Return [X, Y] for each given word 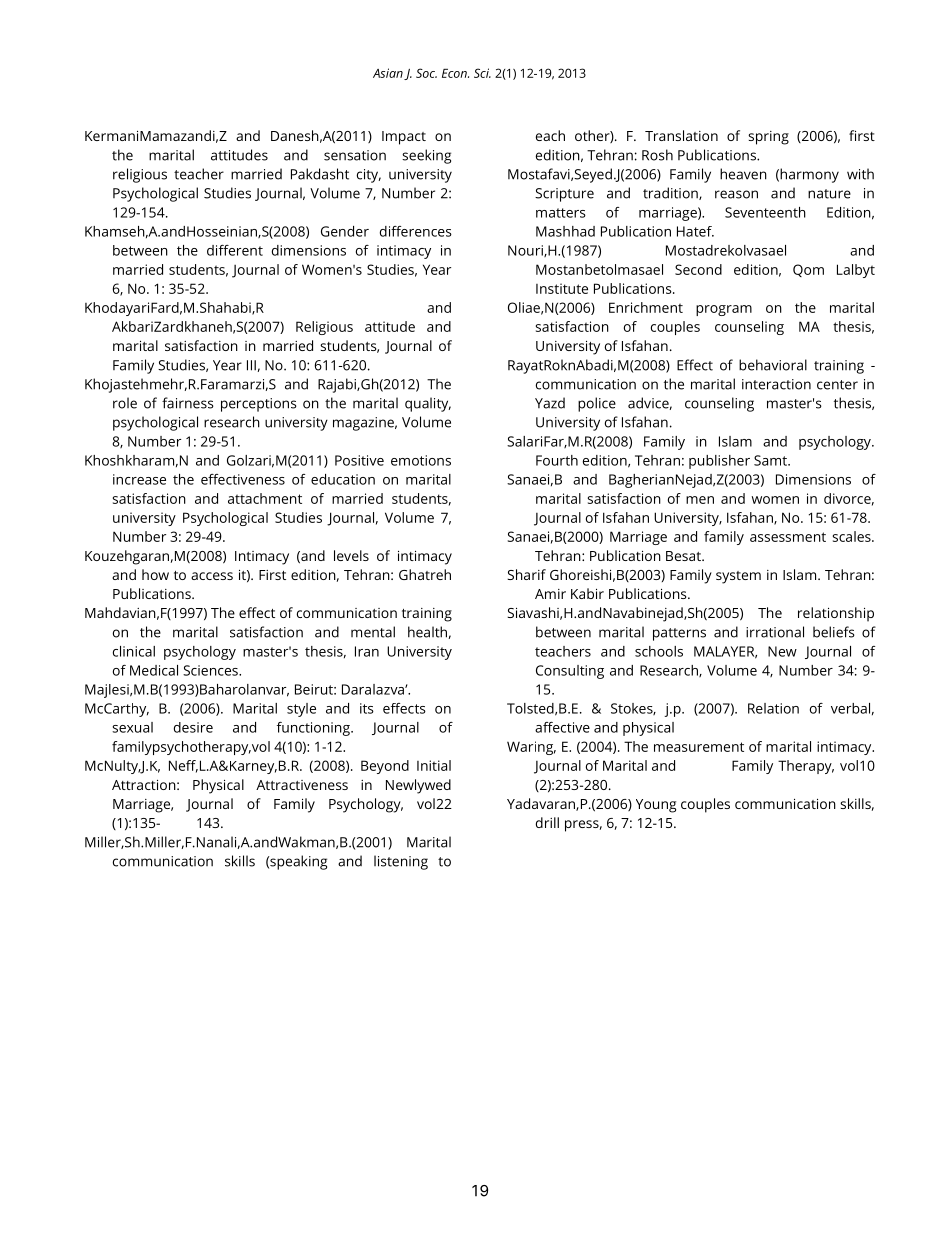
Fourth [557, 460]
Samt [771, 460]
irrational [775, 632]
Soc [426, 73]
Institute [562, 288]
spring [768, 138]
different [235, 250]
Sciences [211, 670]
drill [547, 822]
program [724, 310]
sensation [355, 155]
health [427, 632]
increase [139, 479]
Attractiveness [302, 785]
